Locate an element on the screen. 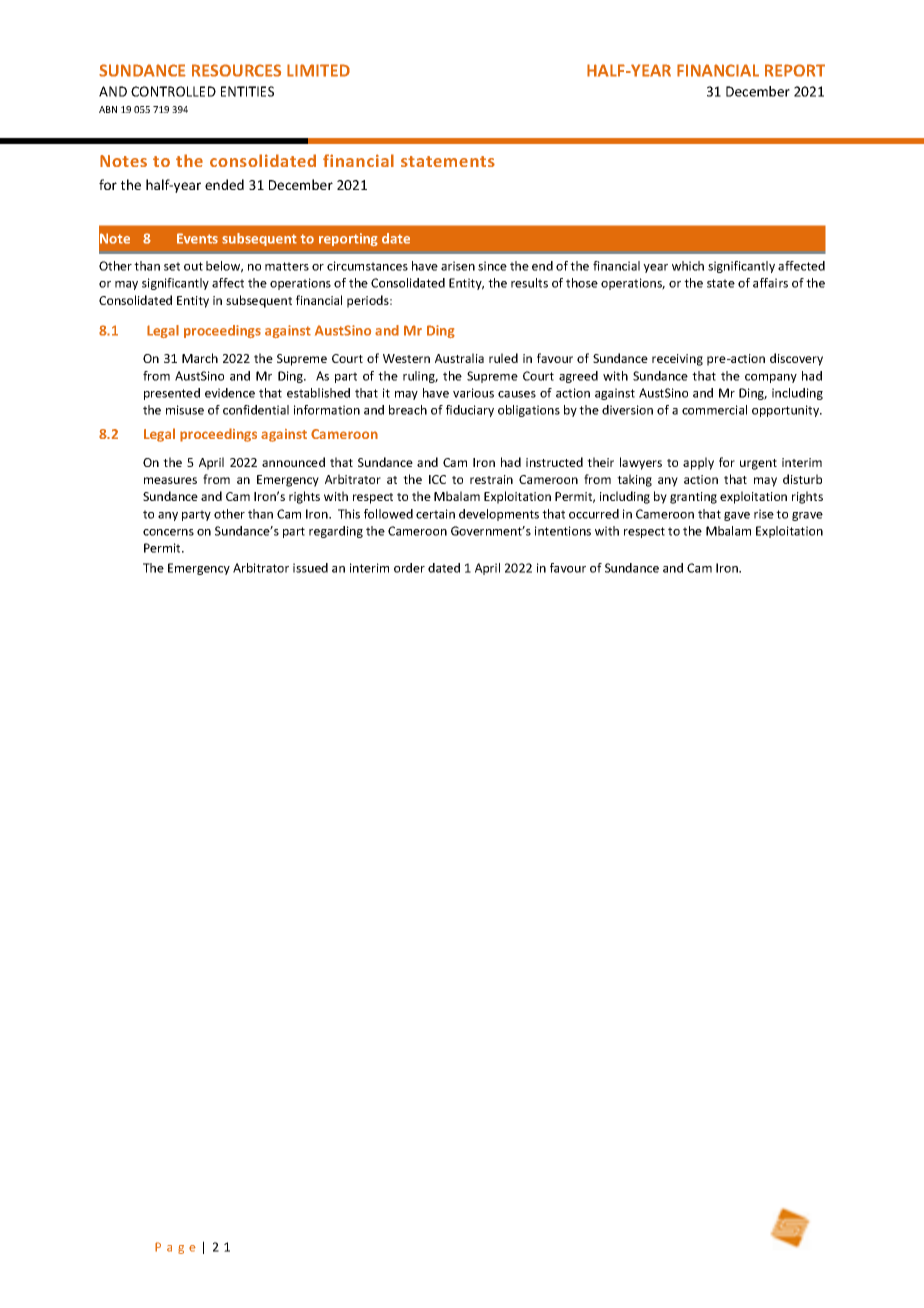 The width and height of the screenshot is (924, 1308). which is located at coordinates (688, 266).
